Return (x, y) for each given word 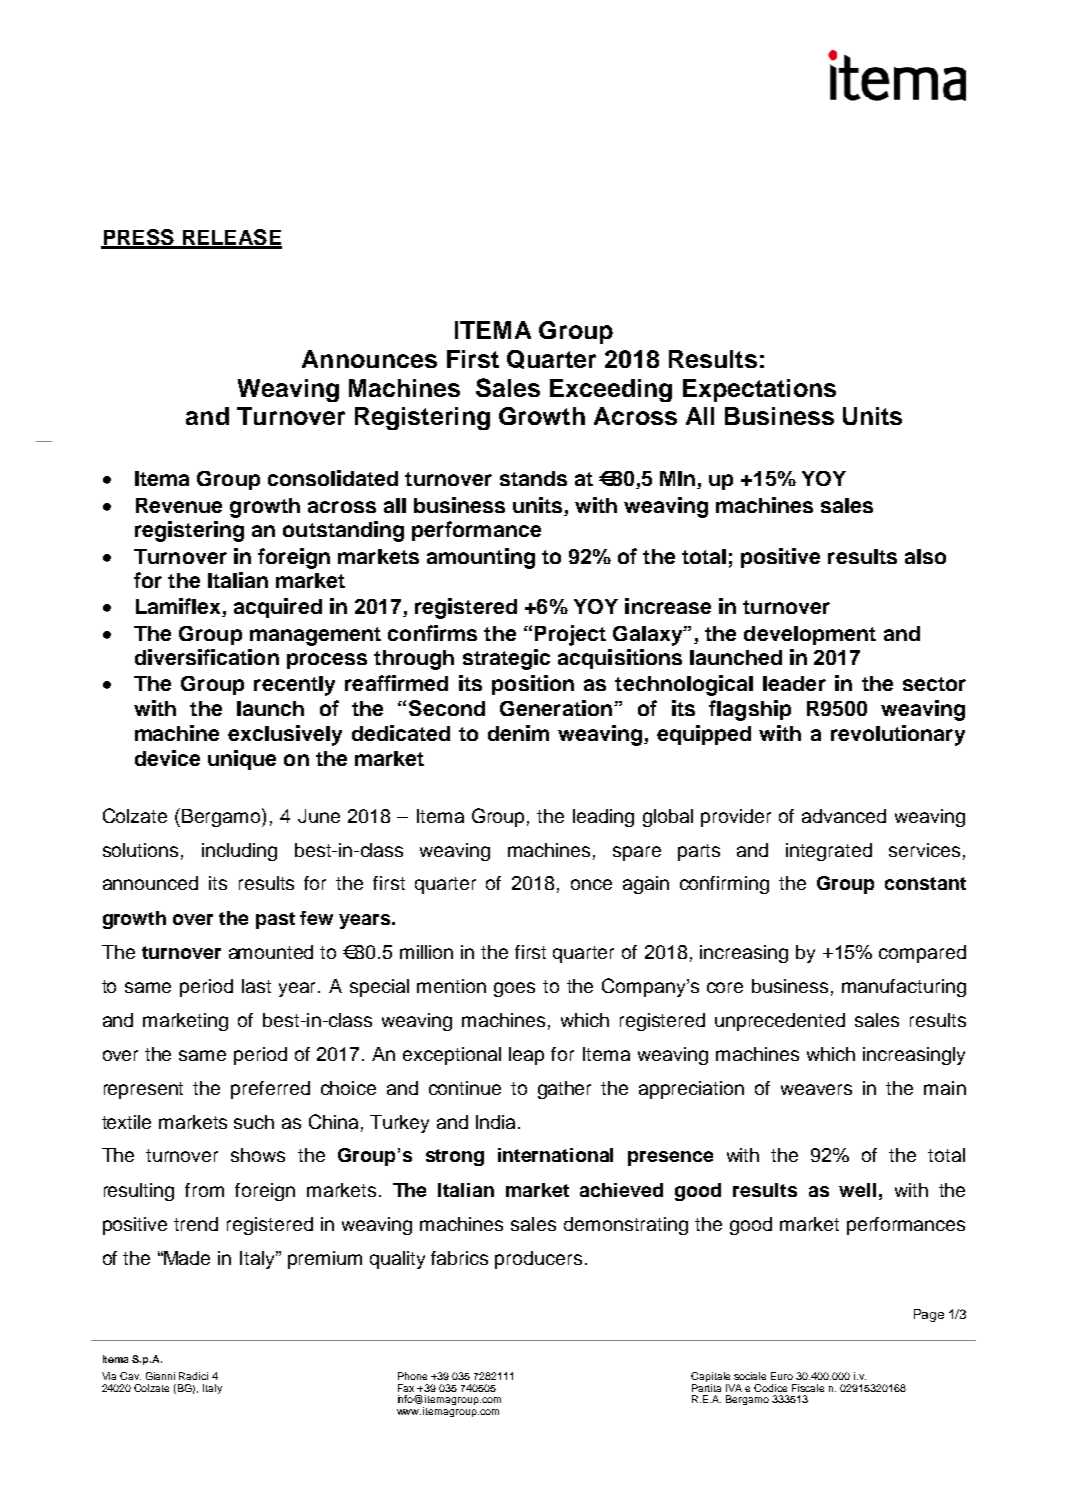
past (275, 920)
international (555, 1155)
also (925, 556)
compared (922, 954)
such (254, 1122)
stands (533, 478)
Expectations (759, 390)
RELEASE (231, 238)
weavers (816, 1089)
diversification (207, 657)
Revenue (179, 505)
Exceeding (611, 390)
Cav (130, 1376)
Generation (556, 708)
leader (794, 683)
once (591, 884)
